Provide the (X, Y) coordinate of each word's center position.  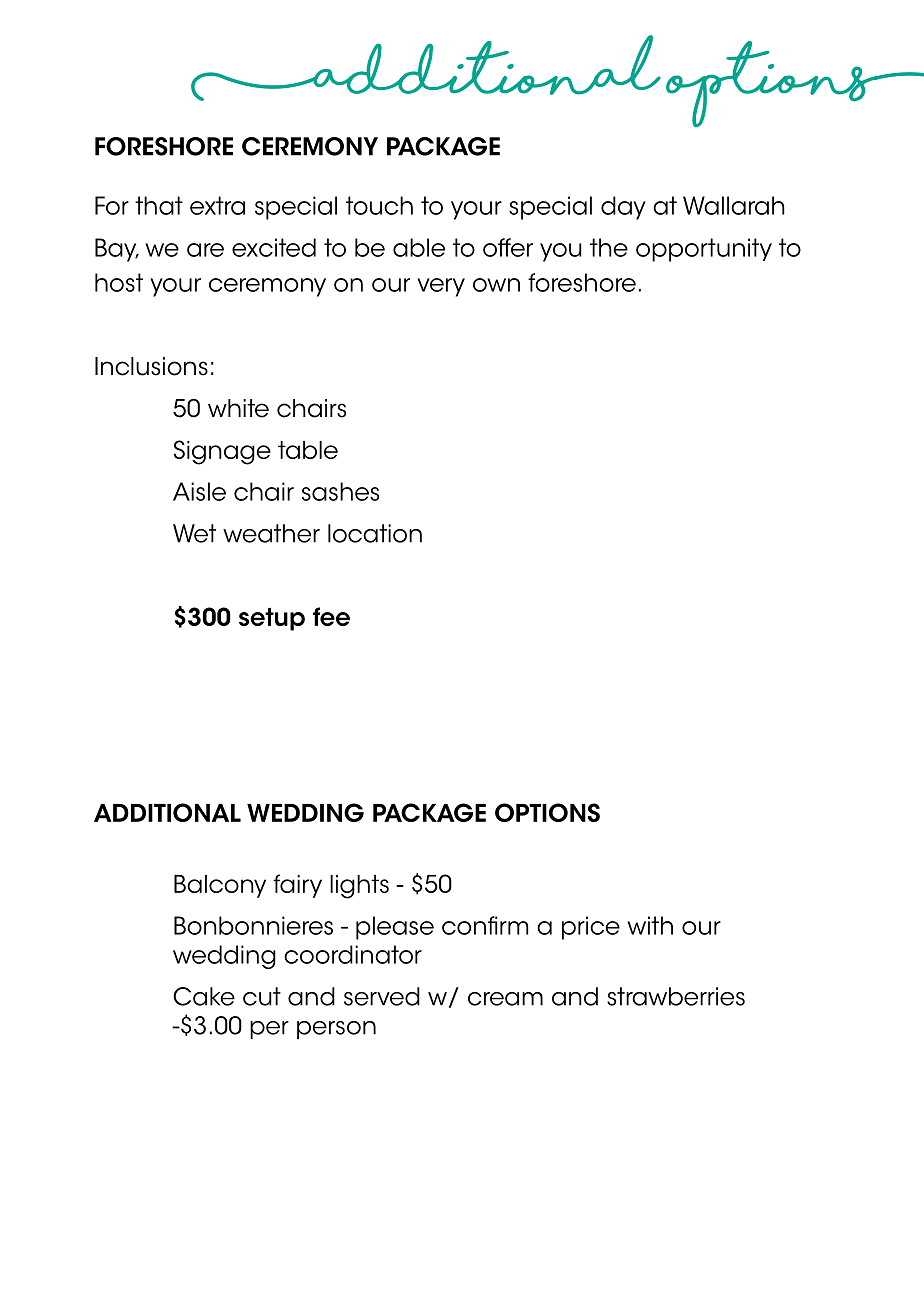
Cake (204, 996)
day (623, 208)
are (205, 250)
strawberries (676, 996)
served (382, 996)
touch (379, 205)
